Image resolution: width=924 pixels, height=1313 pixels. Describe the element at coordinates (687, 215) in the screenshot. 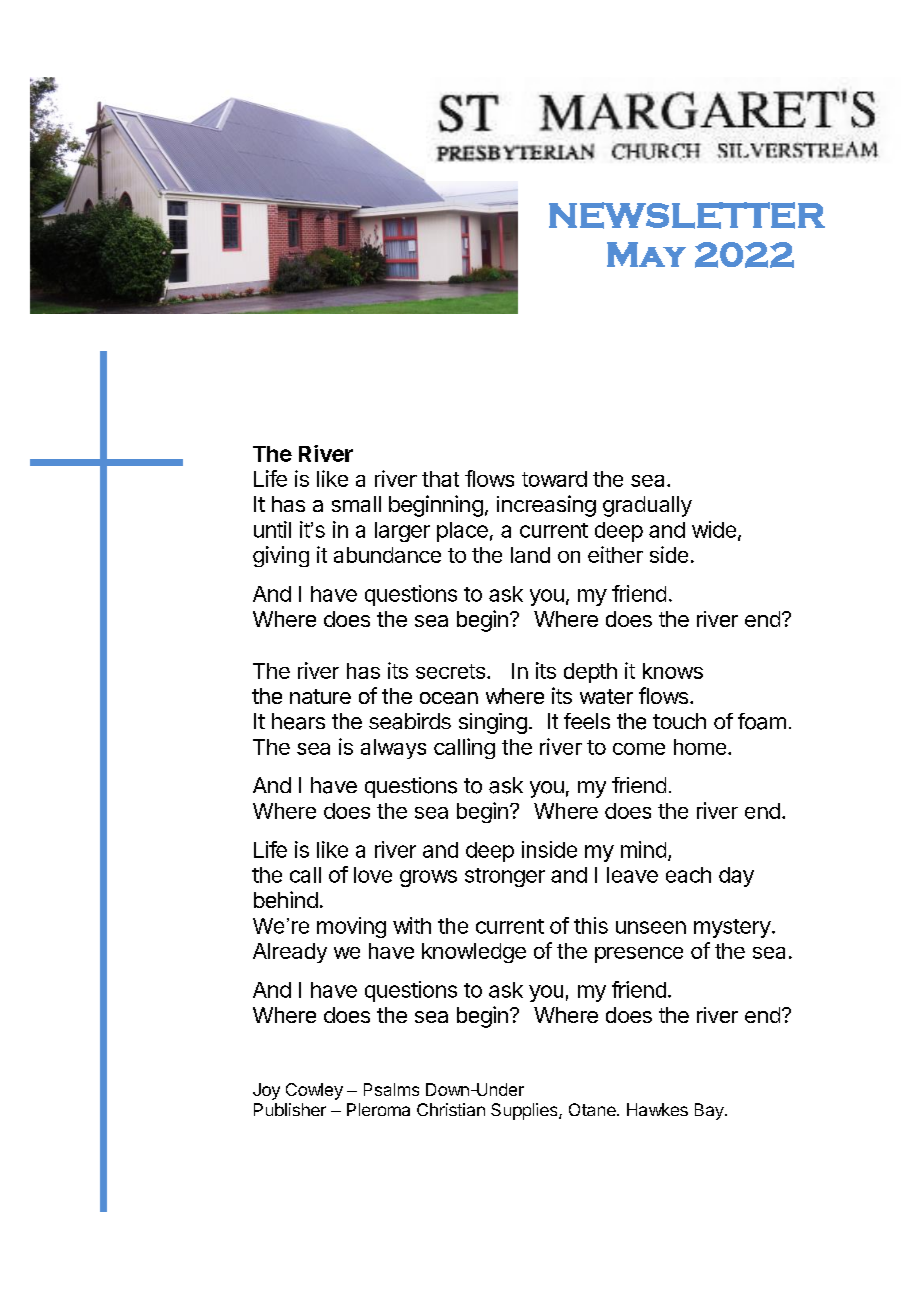

I see `NEWSLETTER` at that location.
